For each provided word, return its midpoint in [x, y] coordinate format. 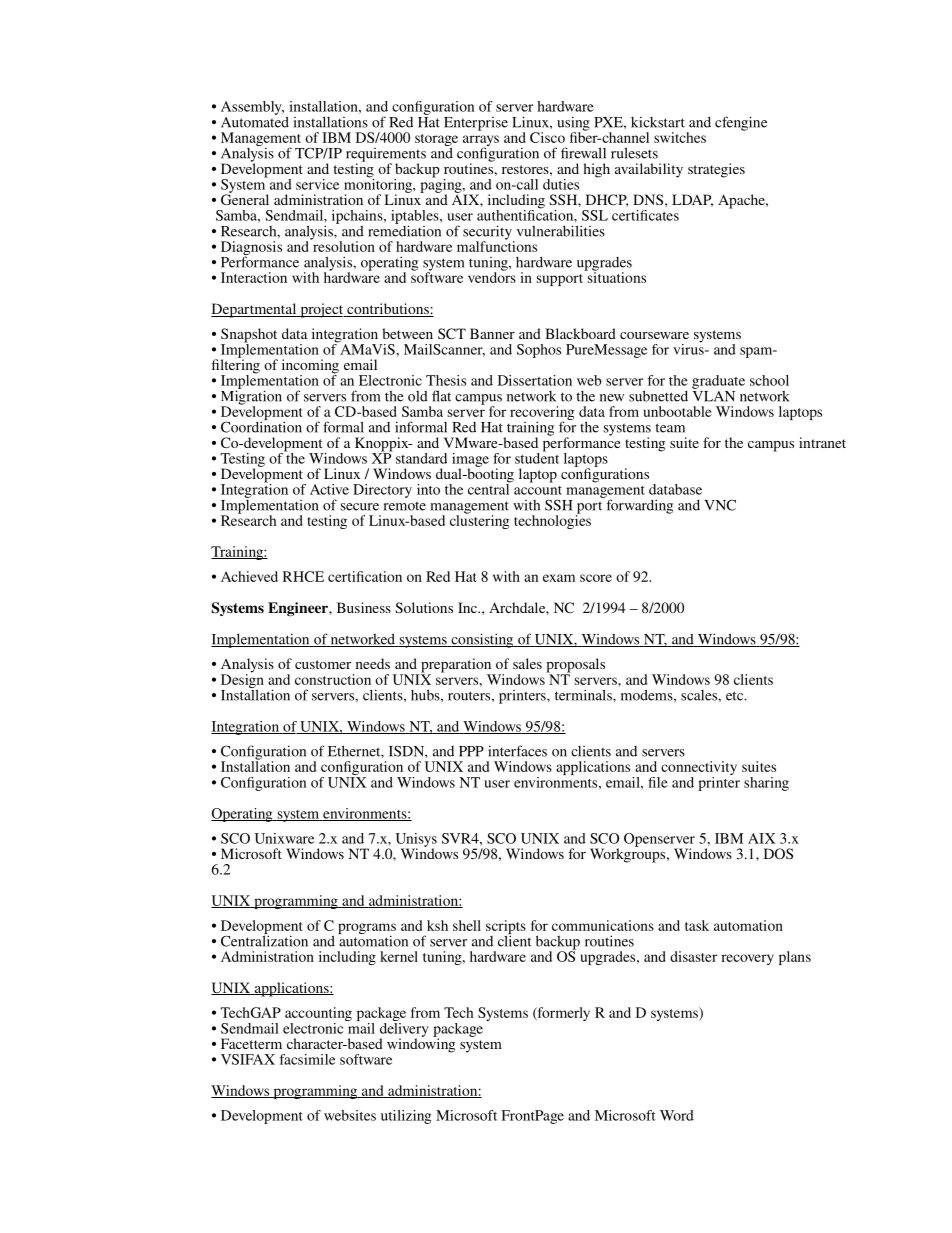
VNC [720, 505]
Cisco [547, 137]
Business [364, 607]
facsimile [307, 1059]
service [317, 184]
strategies [716, 170]
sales [527, 663]
